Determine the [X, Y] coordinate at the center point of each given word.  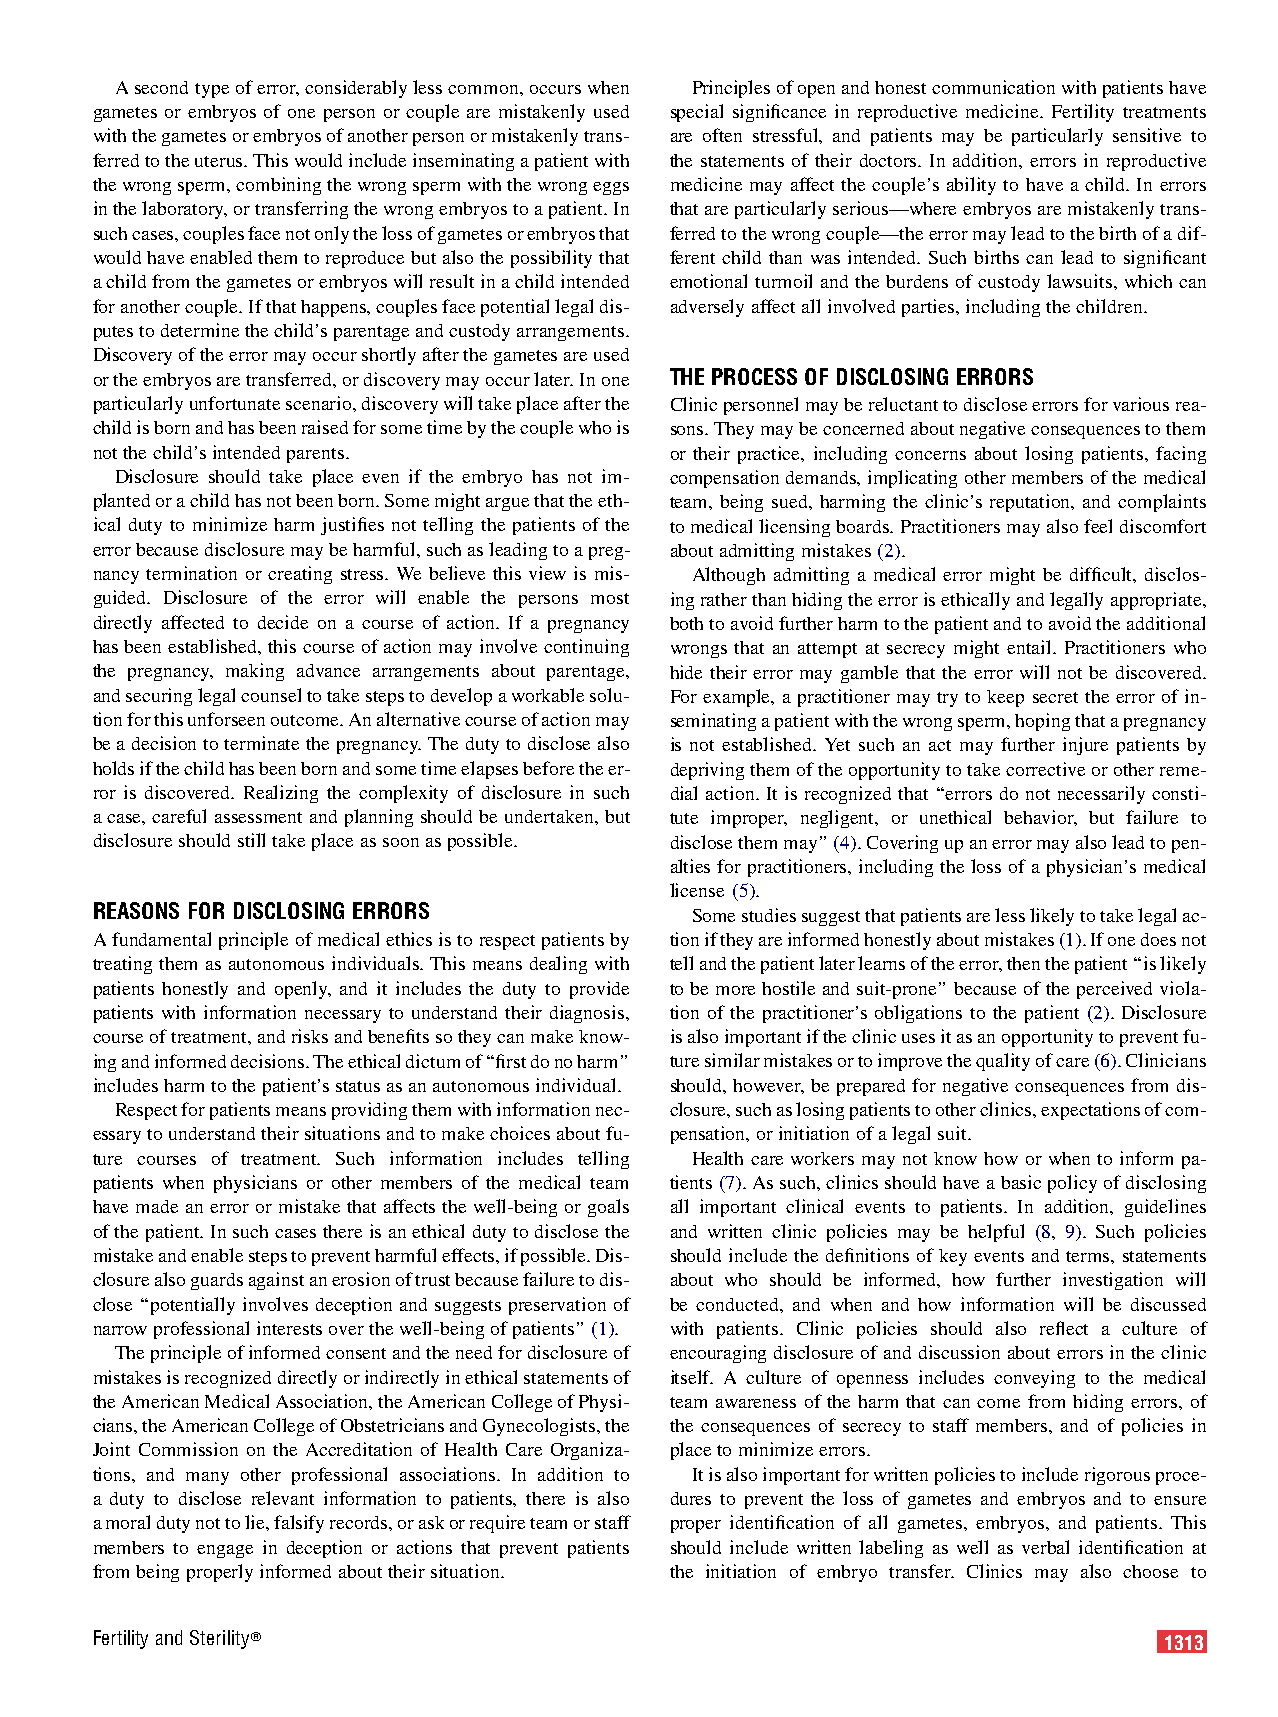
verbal [1045, 1547]
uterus [220, 161]
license [697, 890]
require [497, 1524]
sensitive [1147, 135]
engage [225, 1551]
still [251, 840]
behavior [1040, 818]
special [697, 113]
